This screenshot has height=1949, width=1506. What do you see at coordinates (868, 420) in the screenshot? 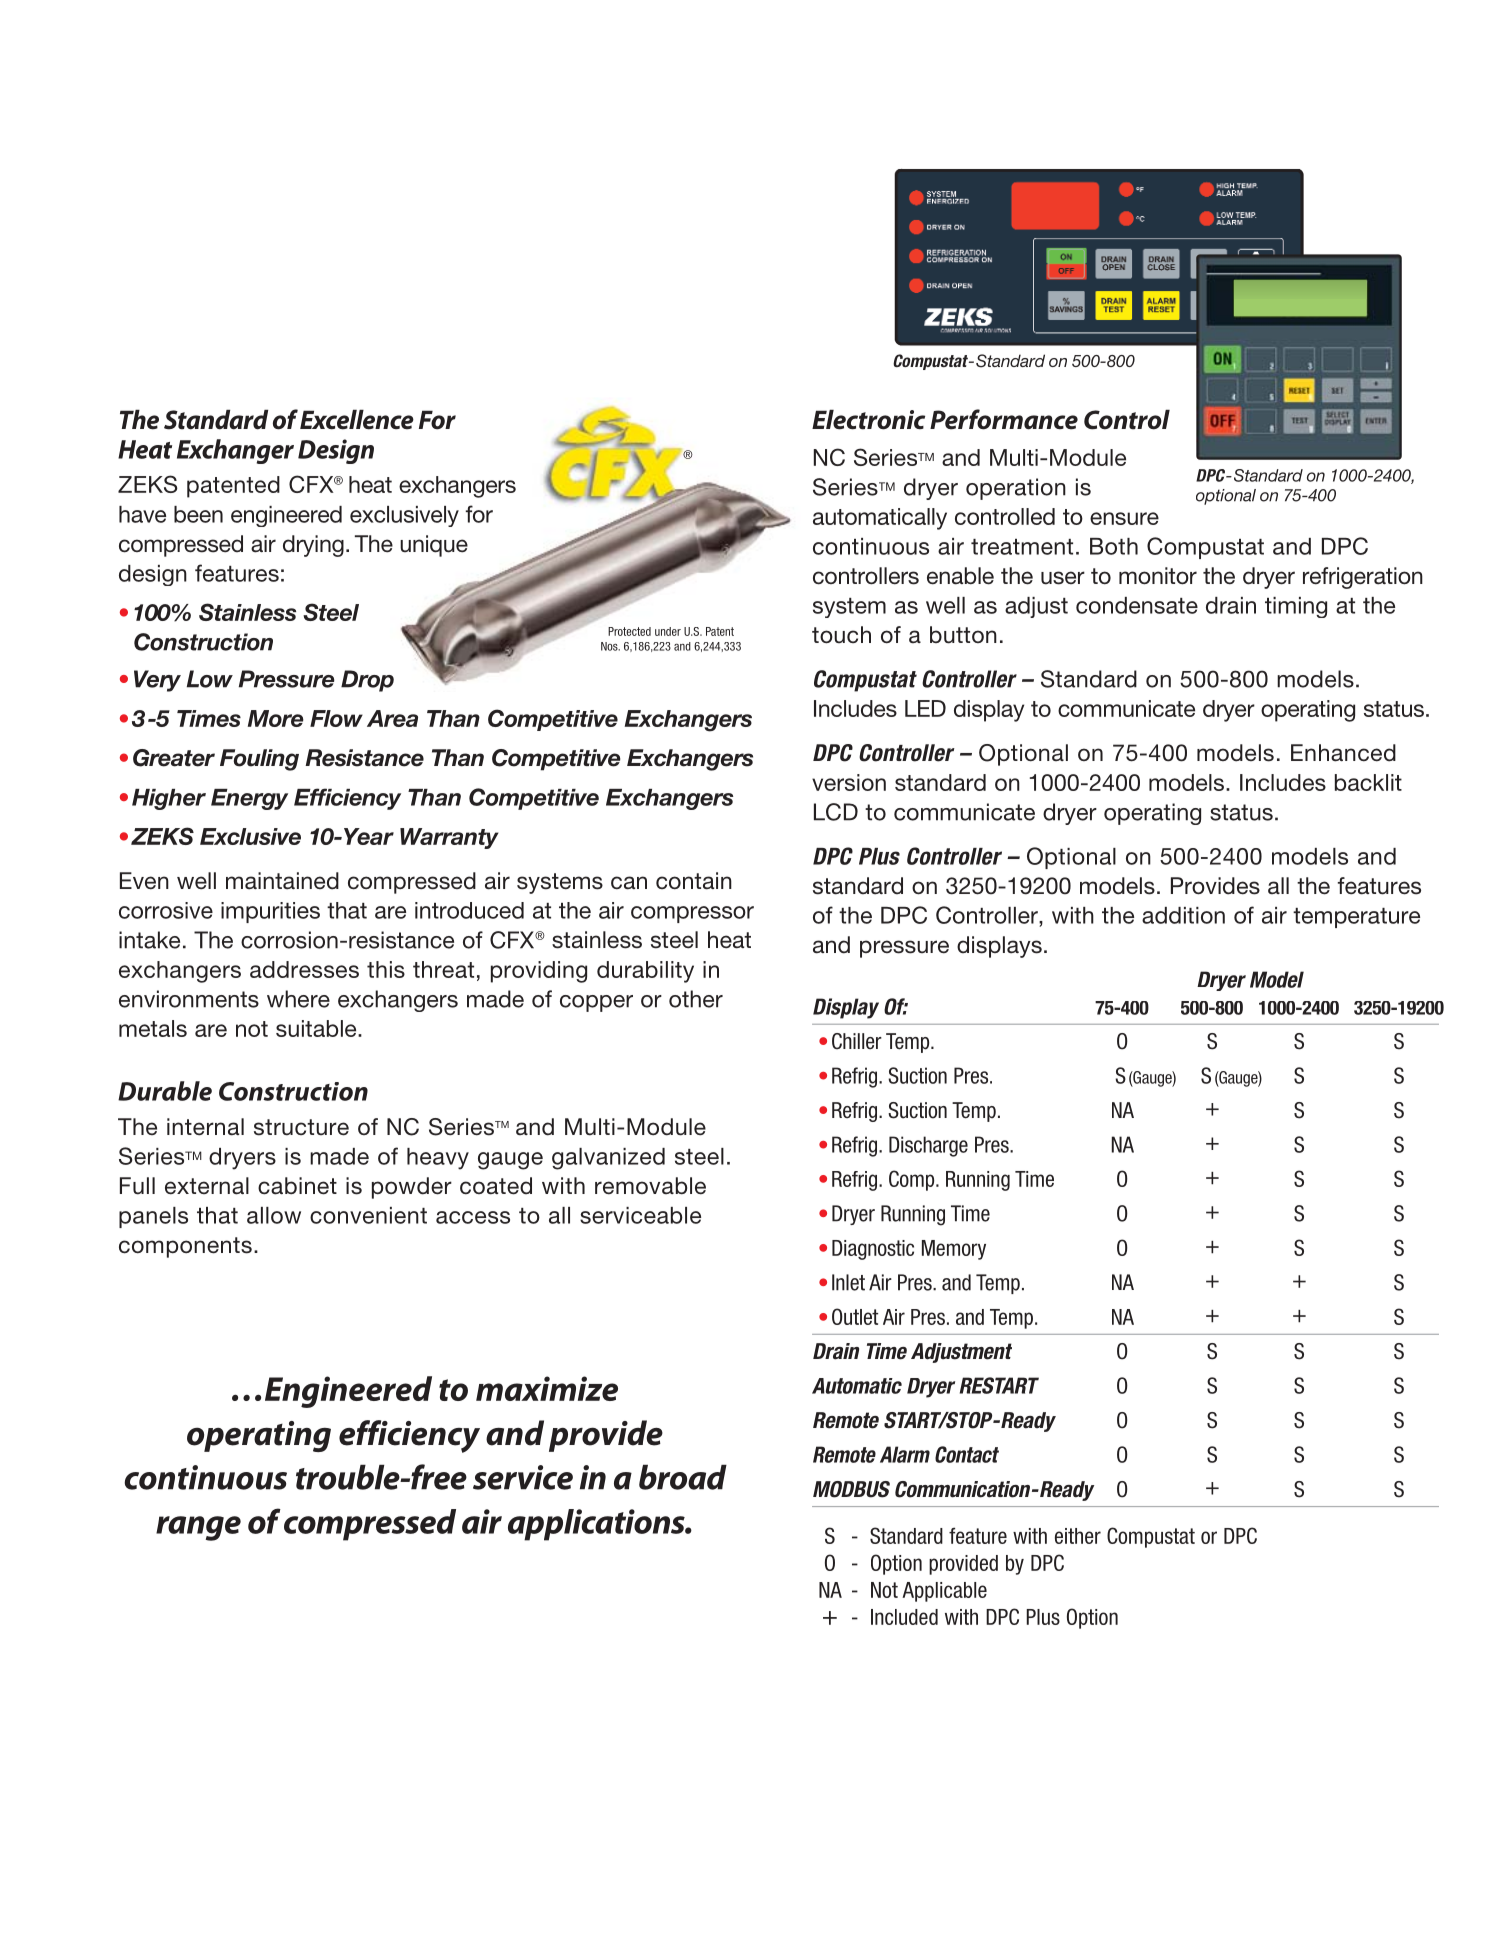
I see `Electronic` at bounding box center [868, 420].
